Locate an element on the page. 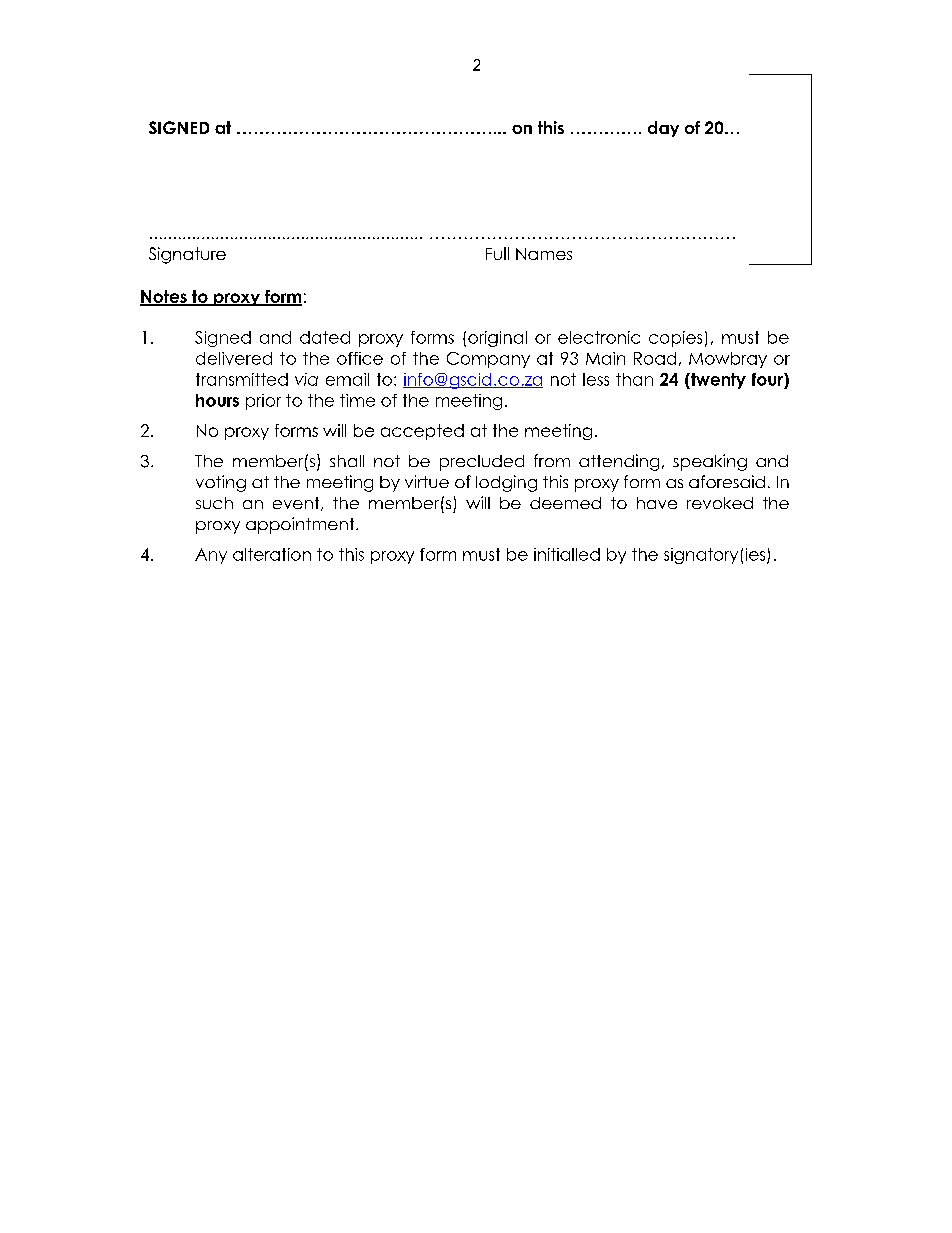 This image has height=1233, width=952. voting is located at coordinates (221, 483).
